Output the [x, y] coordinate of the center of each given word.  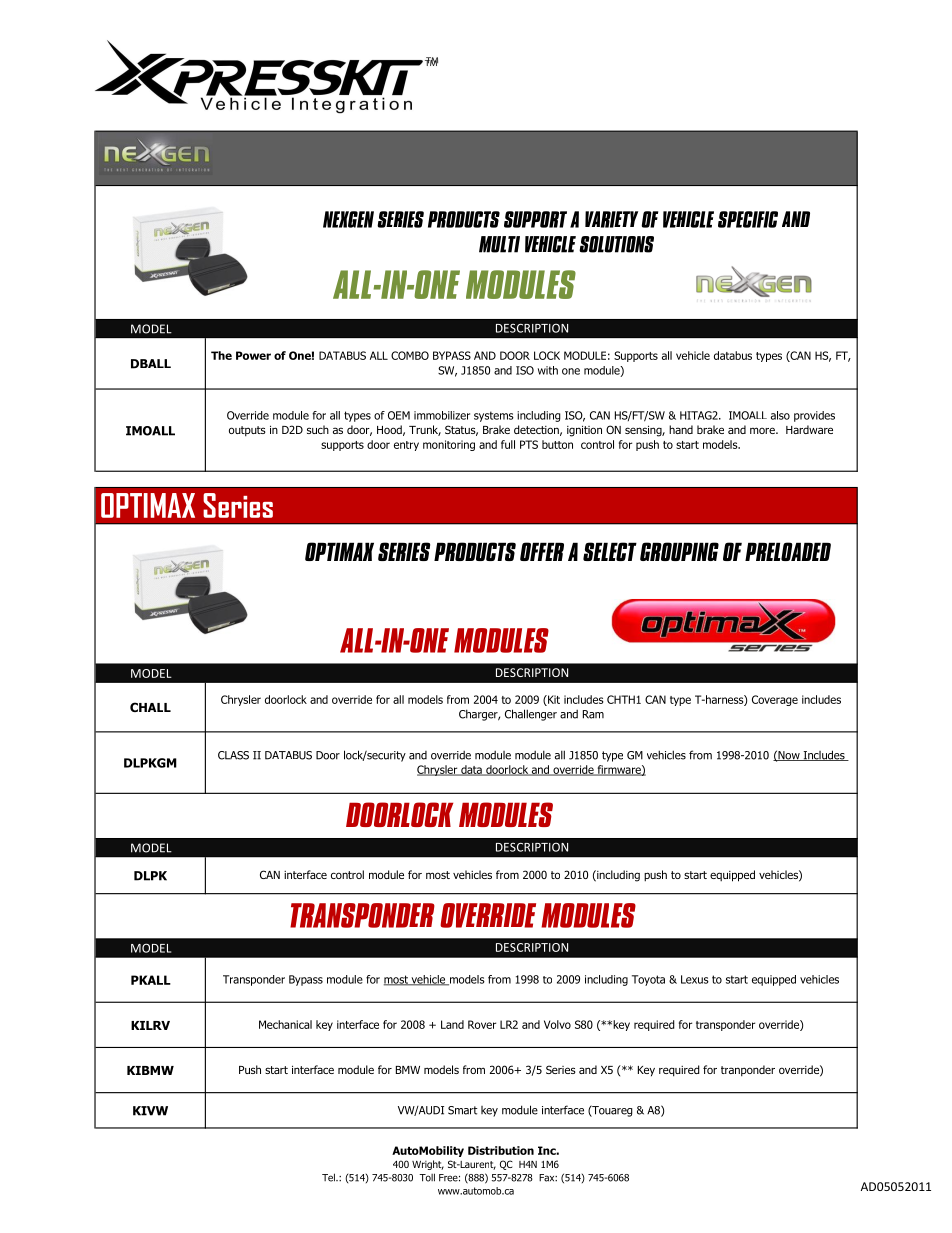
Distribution [501, 1150]
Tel [329, 1177]
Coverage [775, 700]
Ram [593, 714]
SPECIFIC [748, 219]
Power [253, 355]
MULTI [499, 244]
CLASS [233, 755]
